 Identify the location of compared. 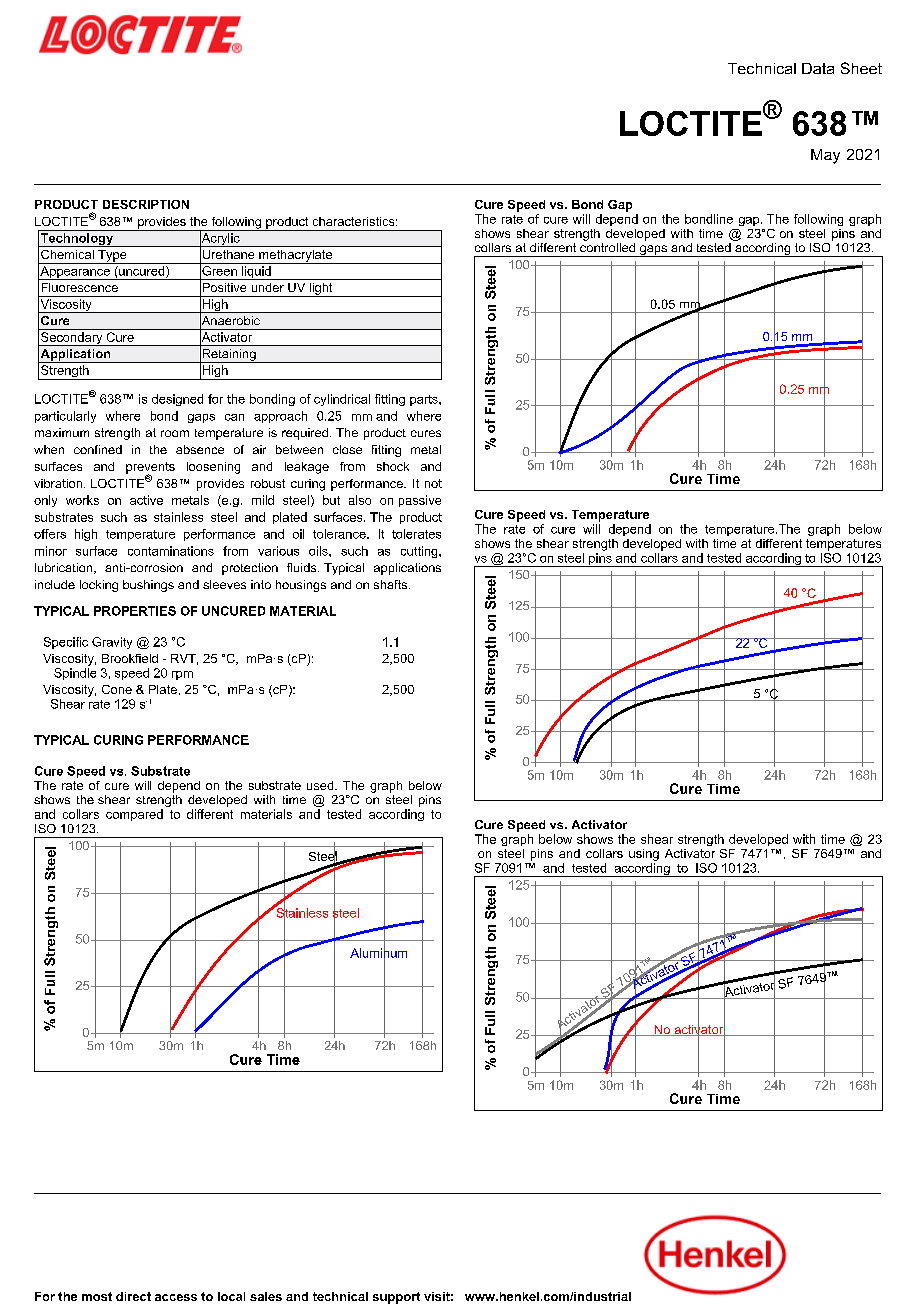
(134, 815).
